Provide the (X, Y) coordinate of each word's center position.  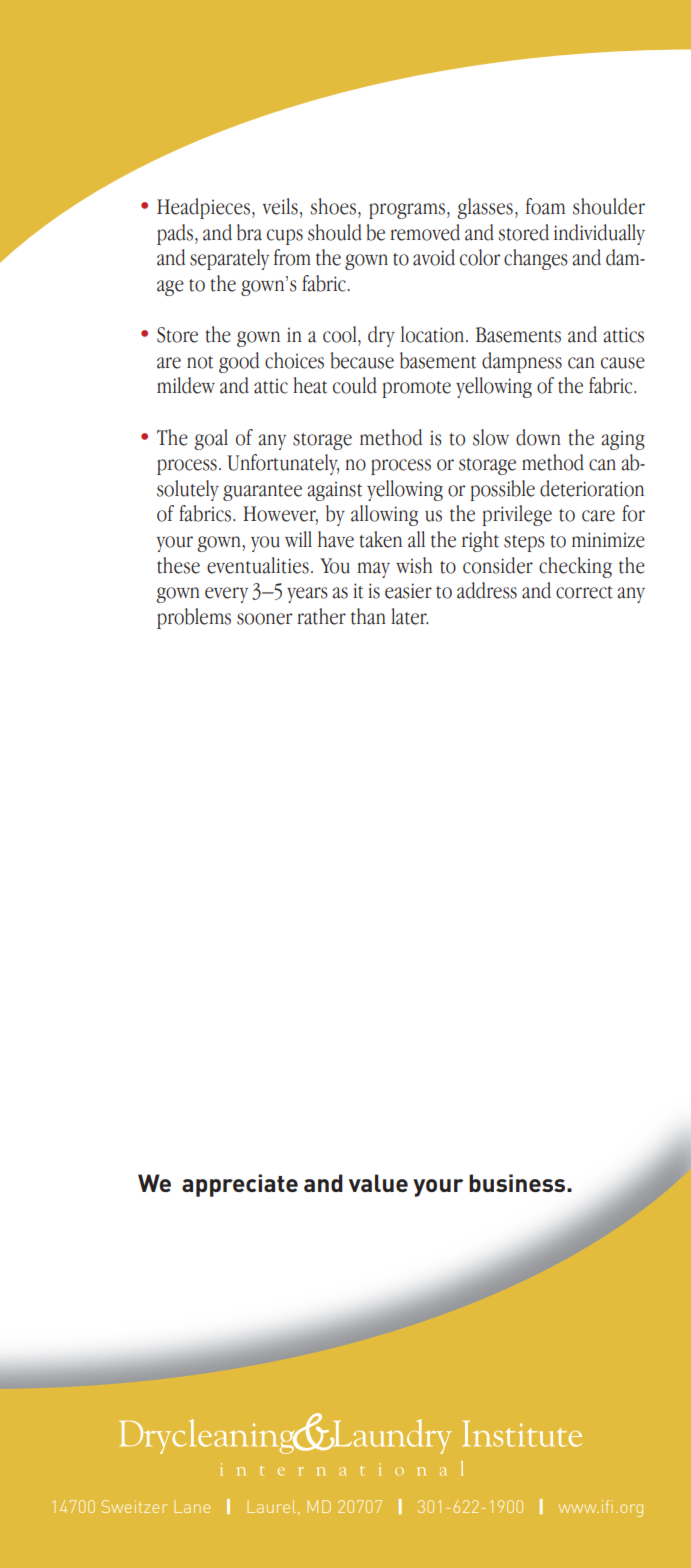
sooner (264, 619)
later (409, 616)
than (368, 616)
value (378, 1183)
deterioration (592, 488)
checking (575, 567)
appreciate (240, 1185)
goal (211, 439)
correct (584, 592)
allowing (384, 515)
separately (229, 259)
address (487, 590)
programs (408, 211)
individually (599, 234)
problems (194, 618)
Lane (192, 1507)
